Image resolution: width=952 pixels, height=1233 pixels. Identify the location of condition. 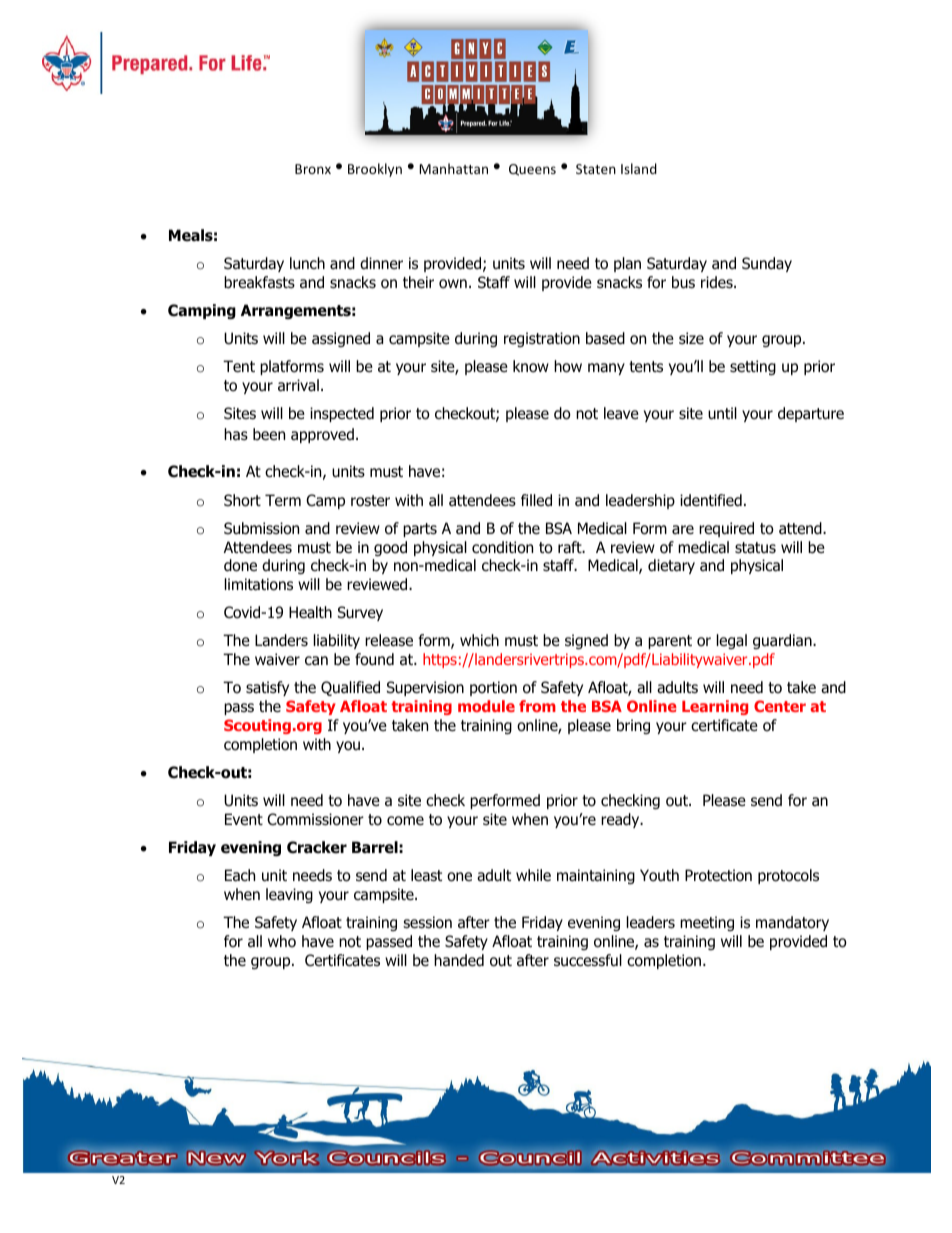
(502, 547).
